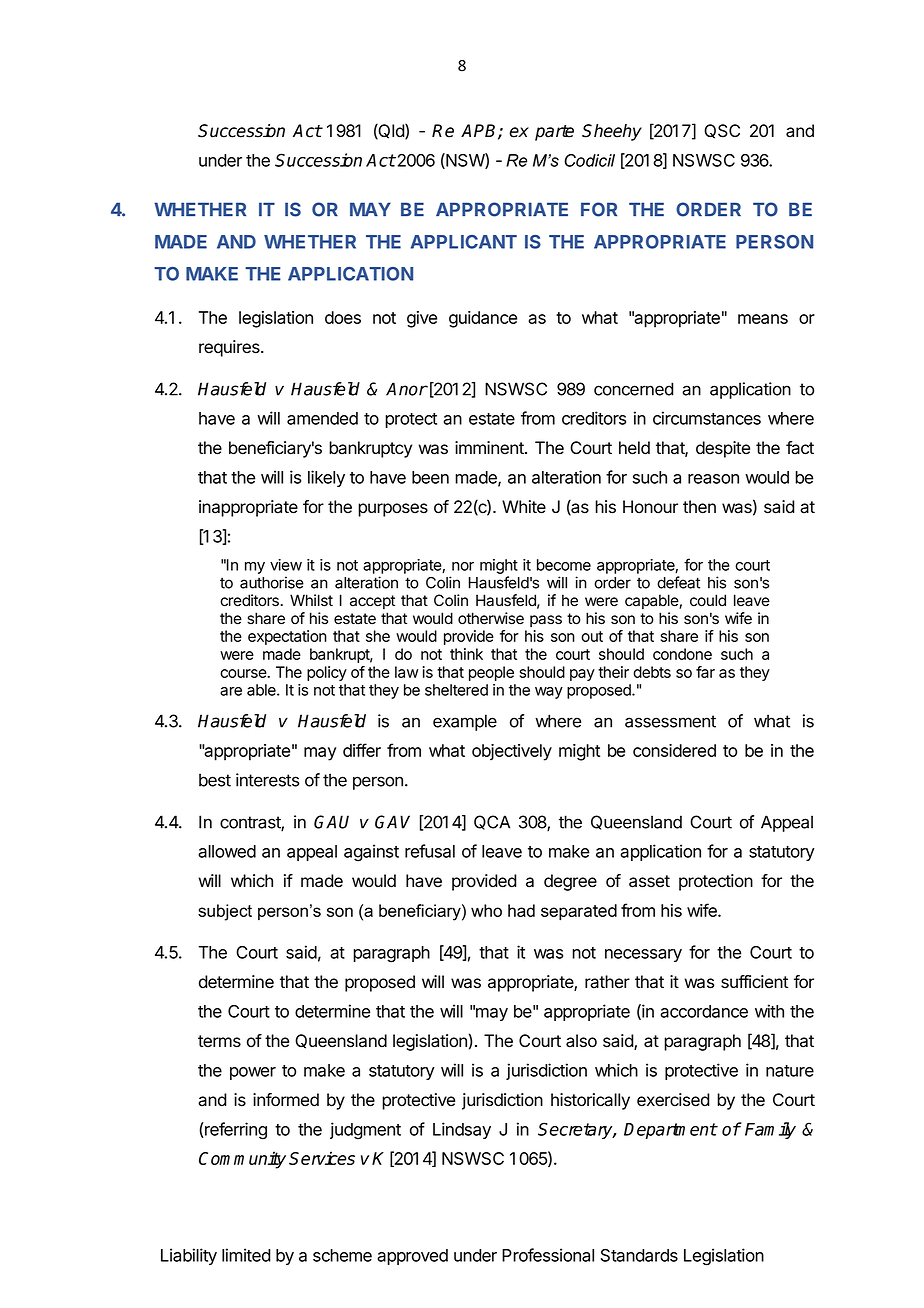 Image resolution: width=924 pixels, height=1308 pixels. I want to click on far, so click(705, 672).
